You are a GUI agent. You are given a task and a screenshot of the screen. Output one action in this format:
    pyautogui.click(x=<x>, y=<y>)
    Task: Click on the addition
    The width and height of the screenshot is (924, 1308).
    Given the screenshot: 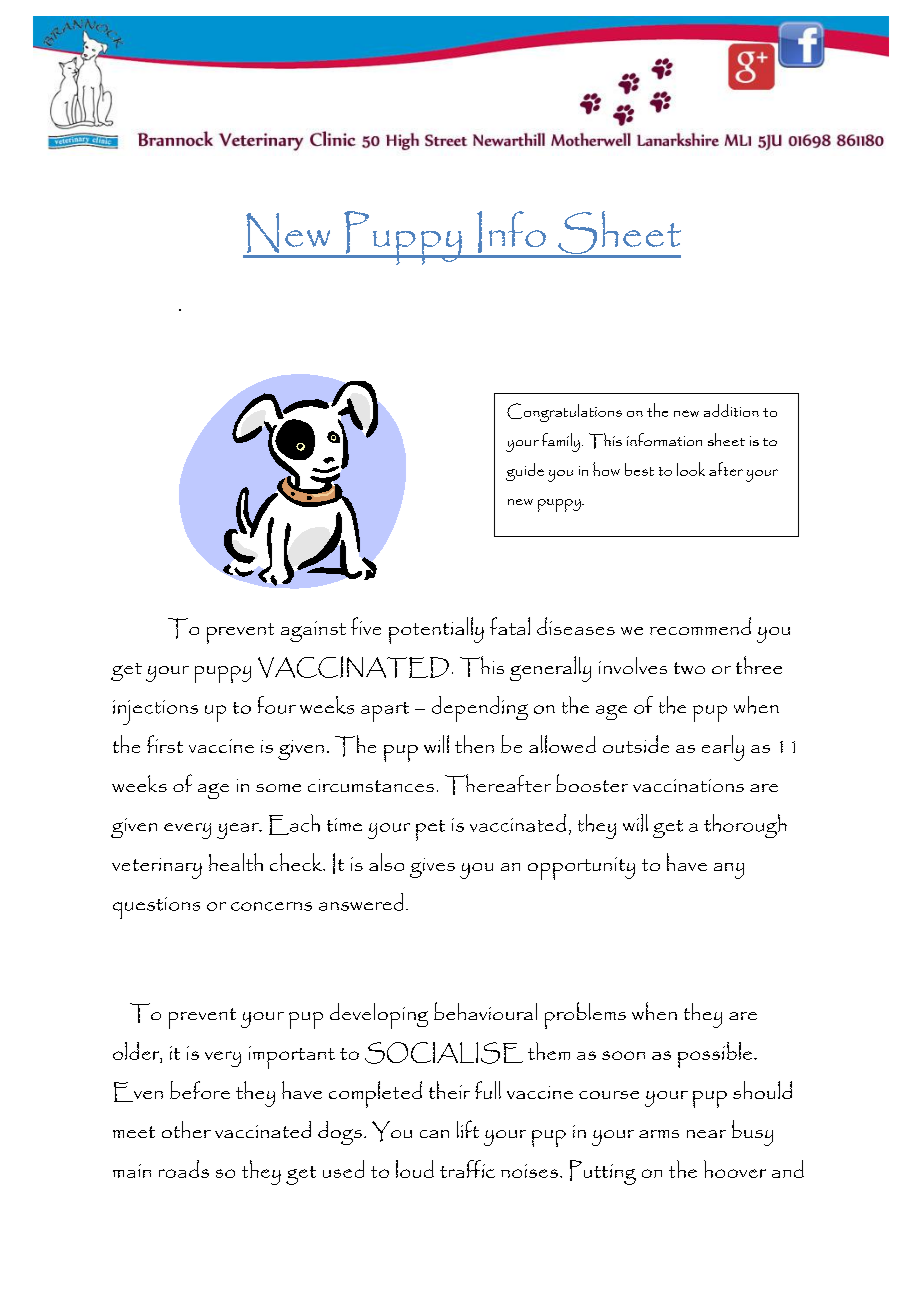 What is the action you would take?
    pyautogui.click(x=731, y=410)
